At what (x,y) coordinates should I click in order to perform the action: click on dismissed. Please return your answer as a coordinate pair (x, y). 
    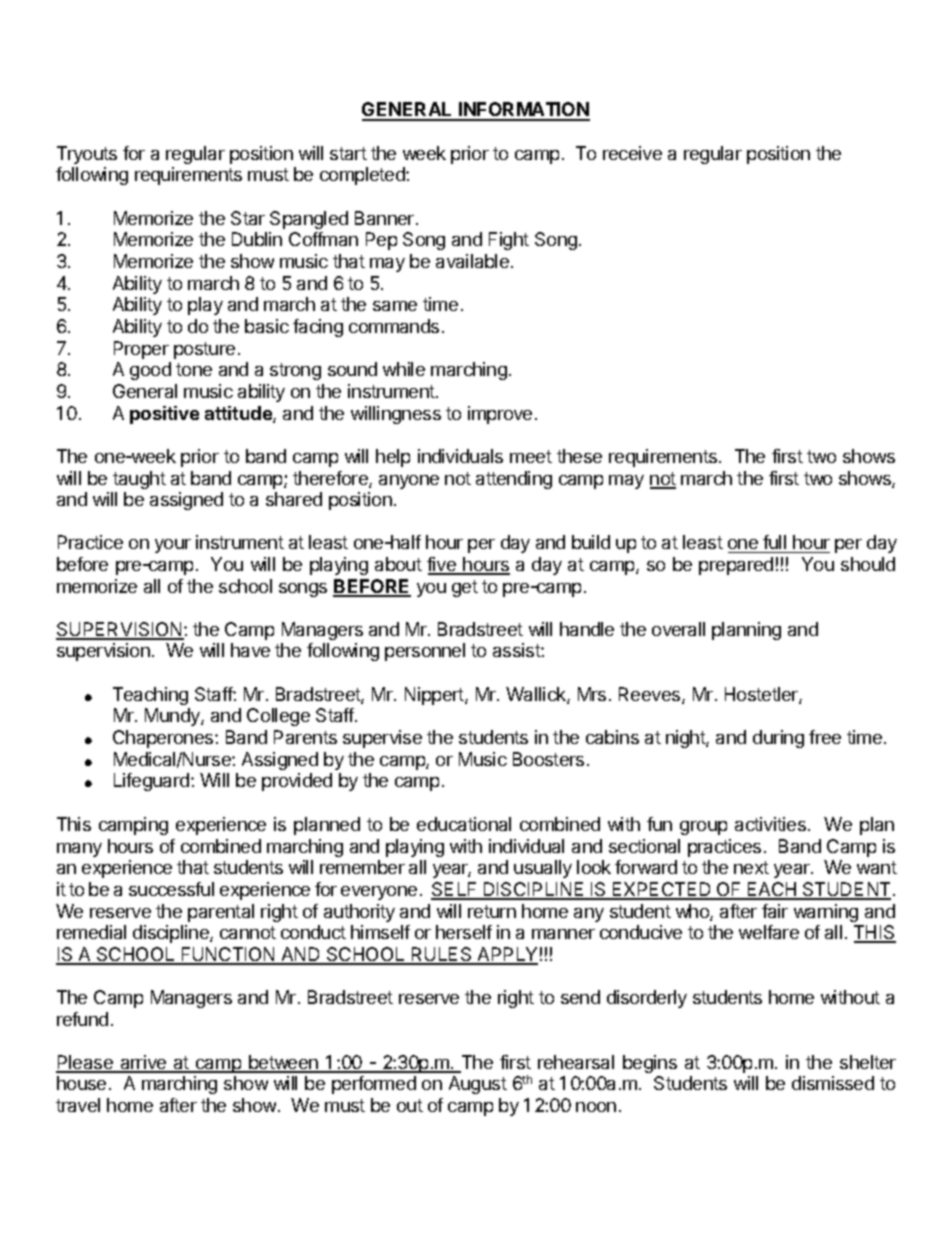
    Looking at the image, I should click on (833, 1083).
